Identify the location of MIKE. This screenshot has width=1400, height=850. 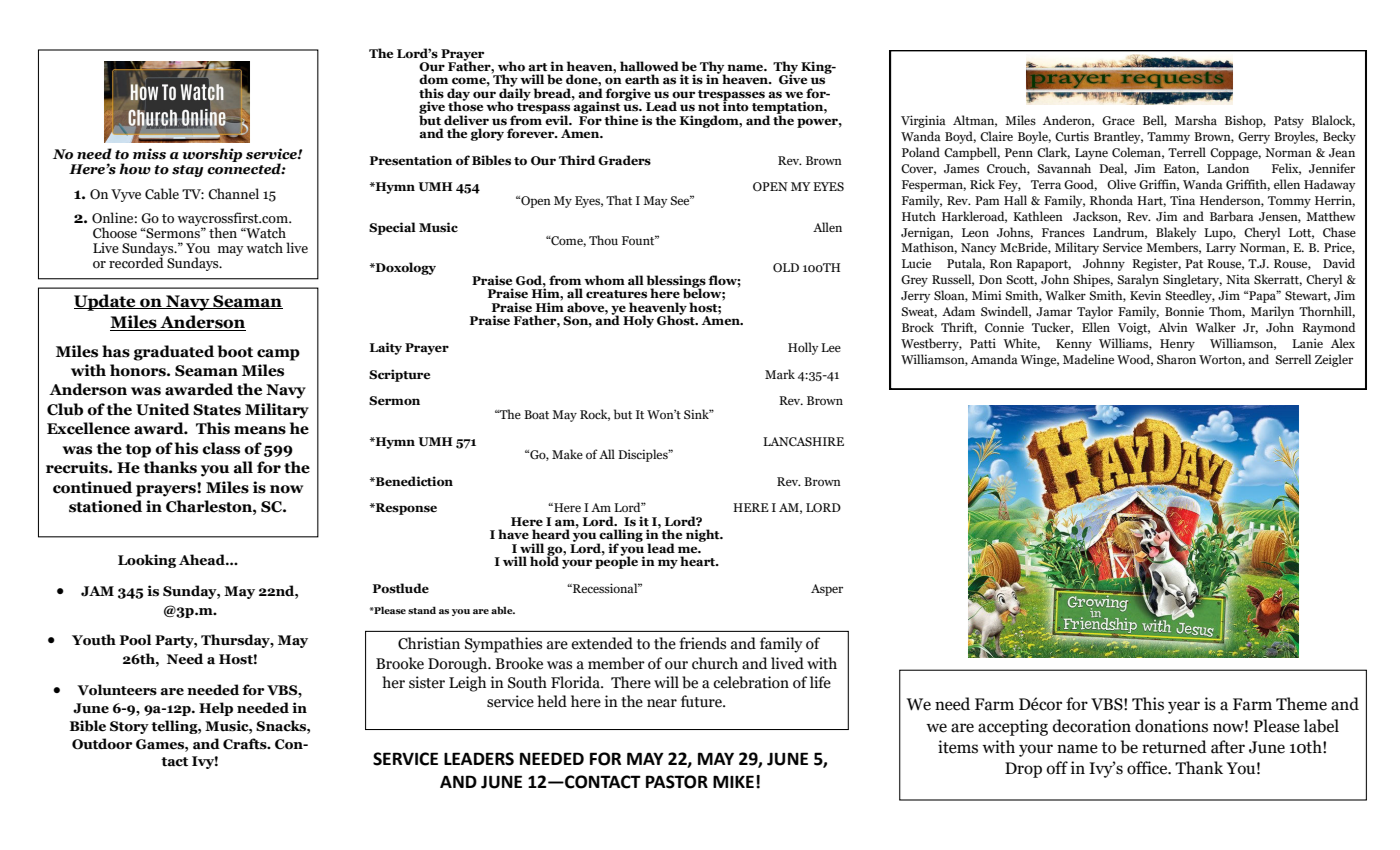
(733, 781).
